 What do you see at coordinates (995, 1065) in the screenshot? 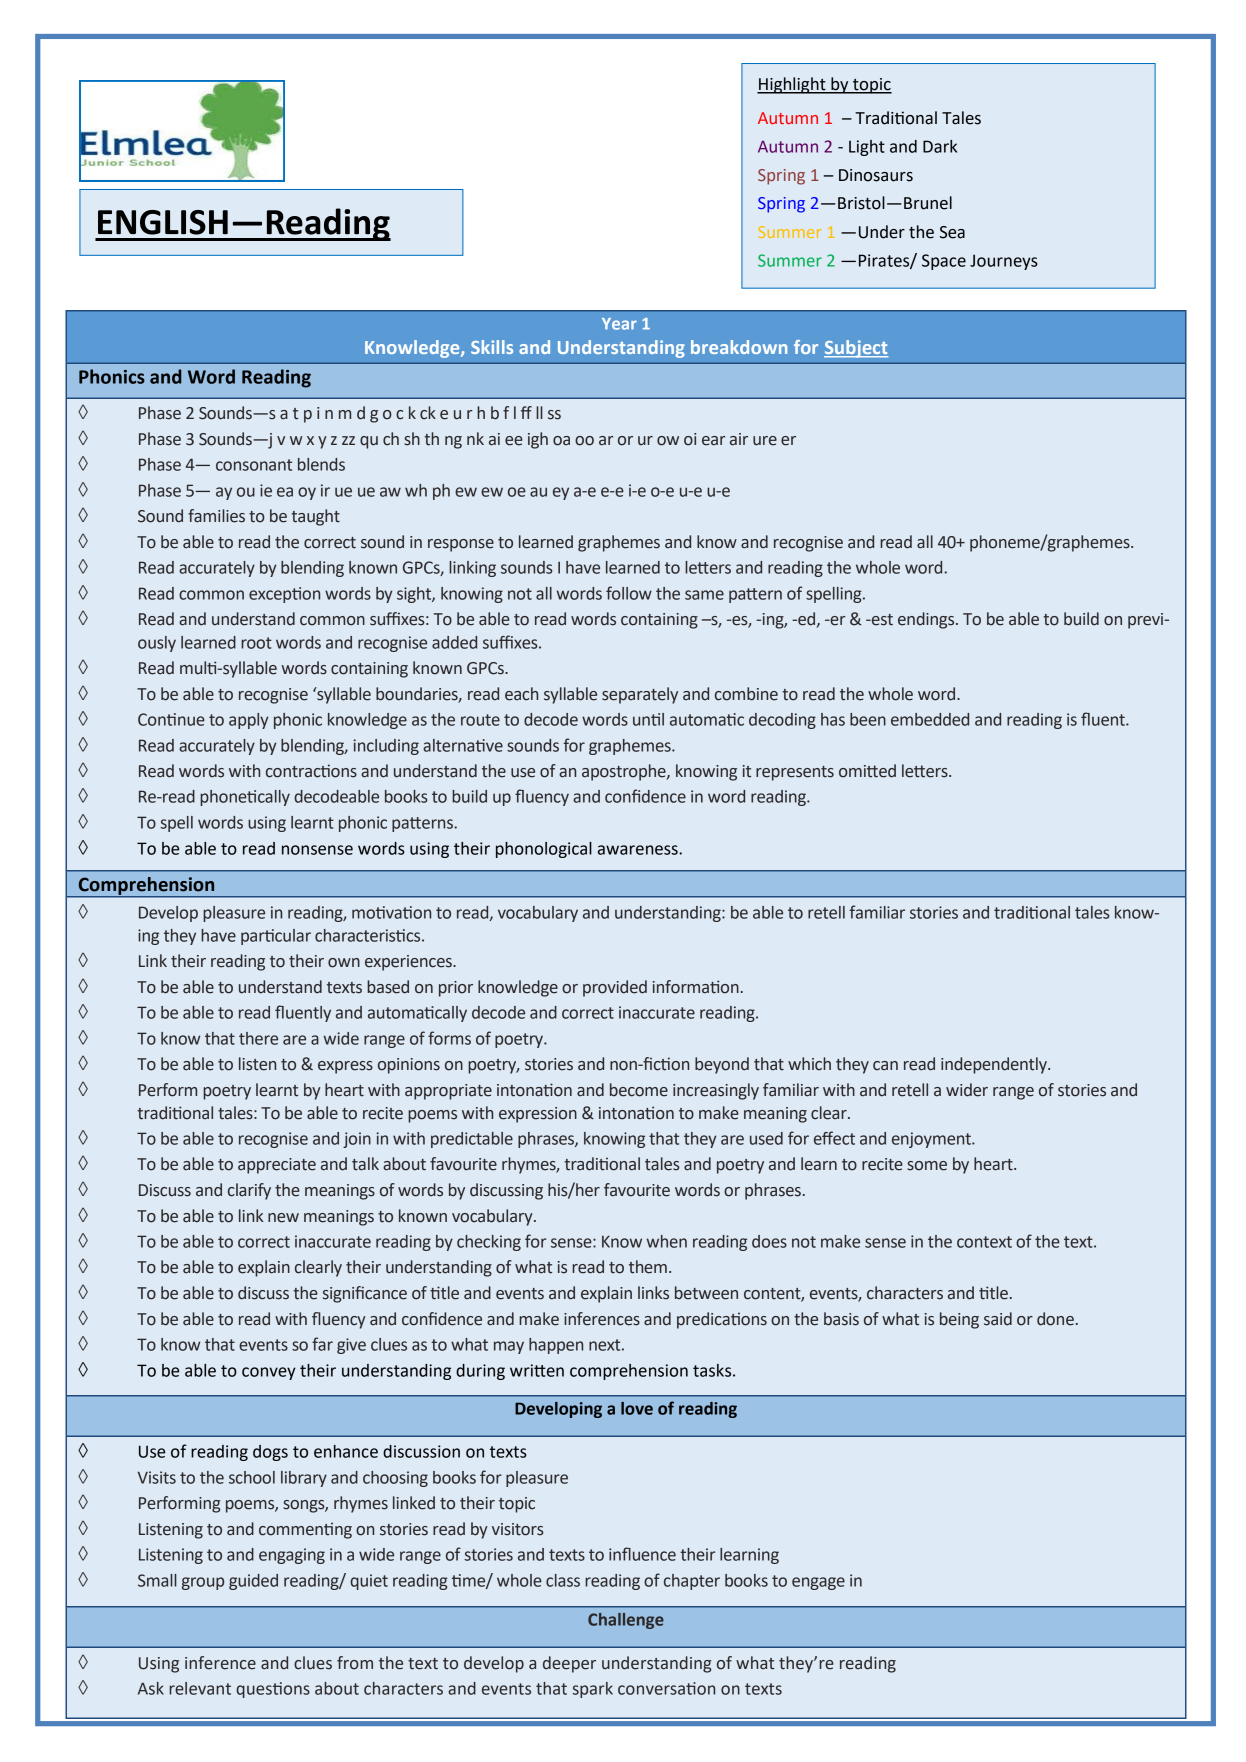
I see `independently` at bounding box center [995, 1065].
